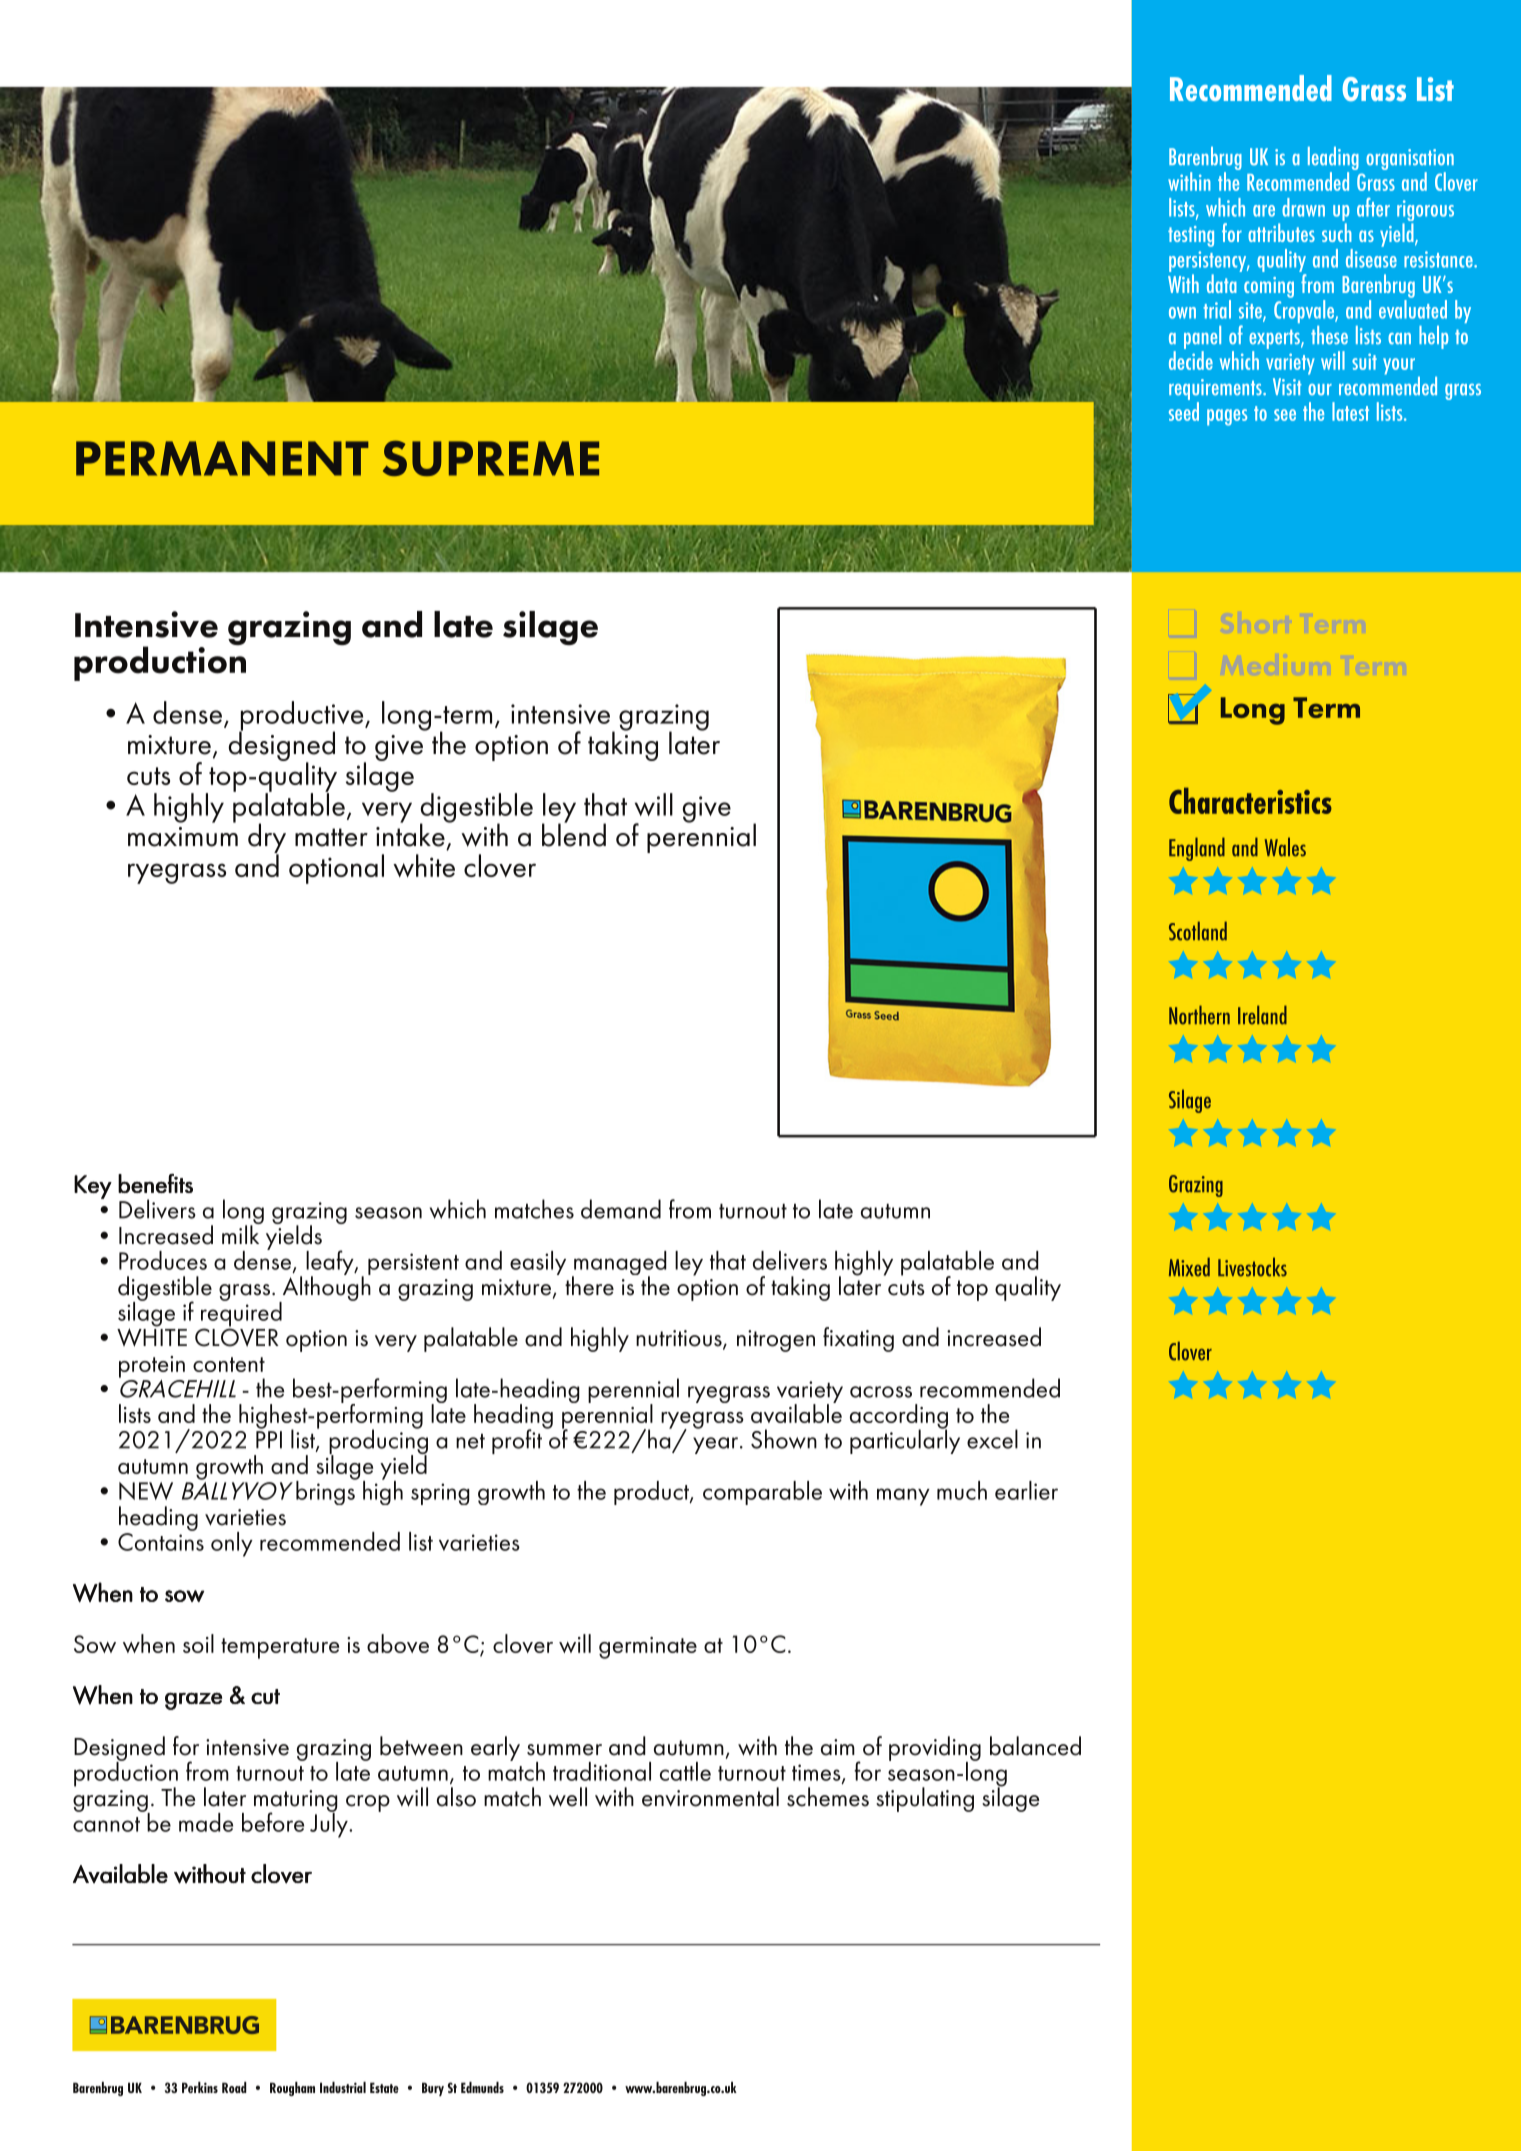  I want to click on testing, so click(1191, 236).
